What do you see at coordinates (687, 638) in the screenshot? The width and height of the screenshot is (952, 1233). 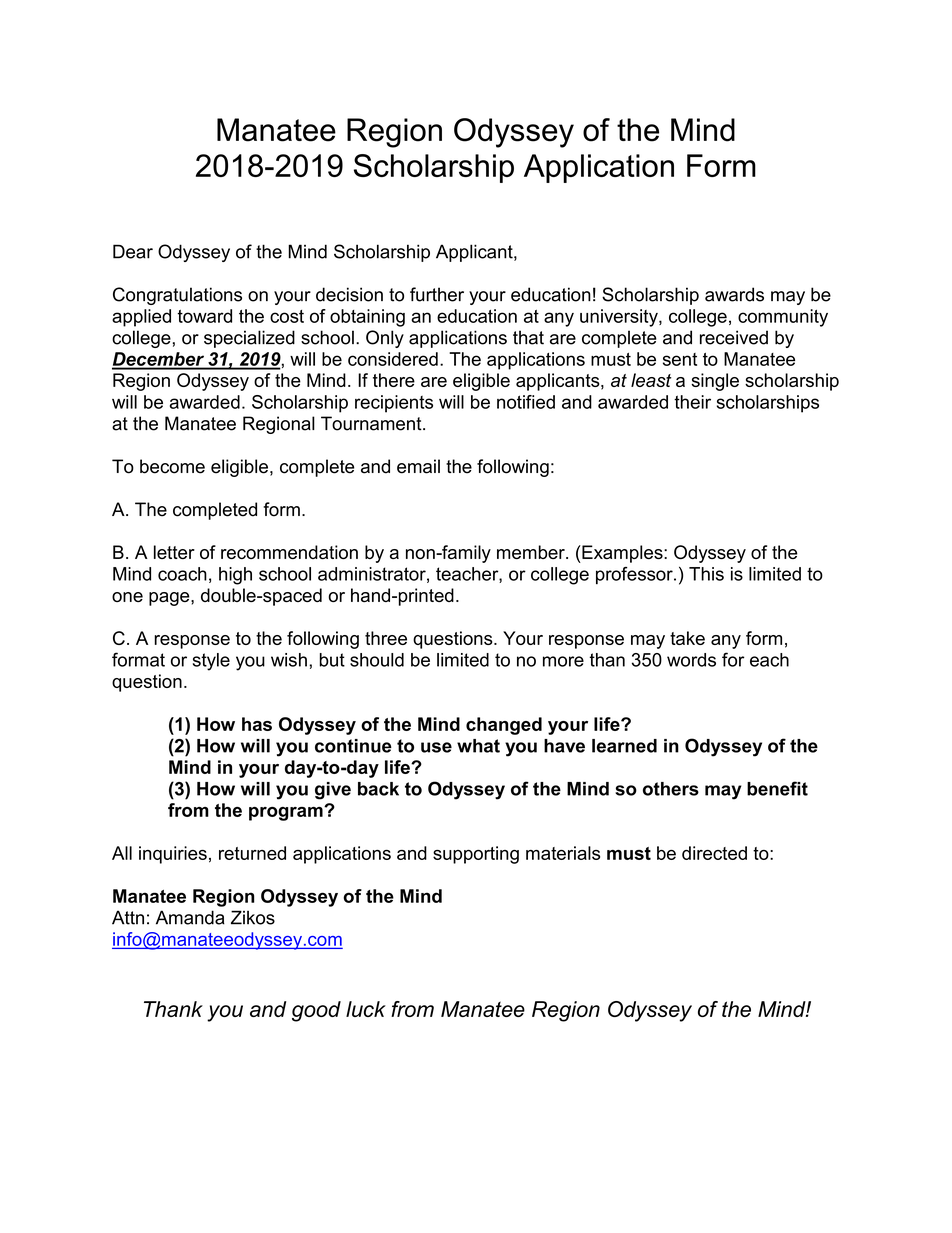 I see `take` at bounding box center [687, 638].
